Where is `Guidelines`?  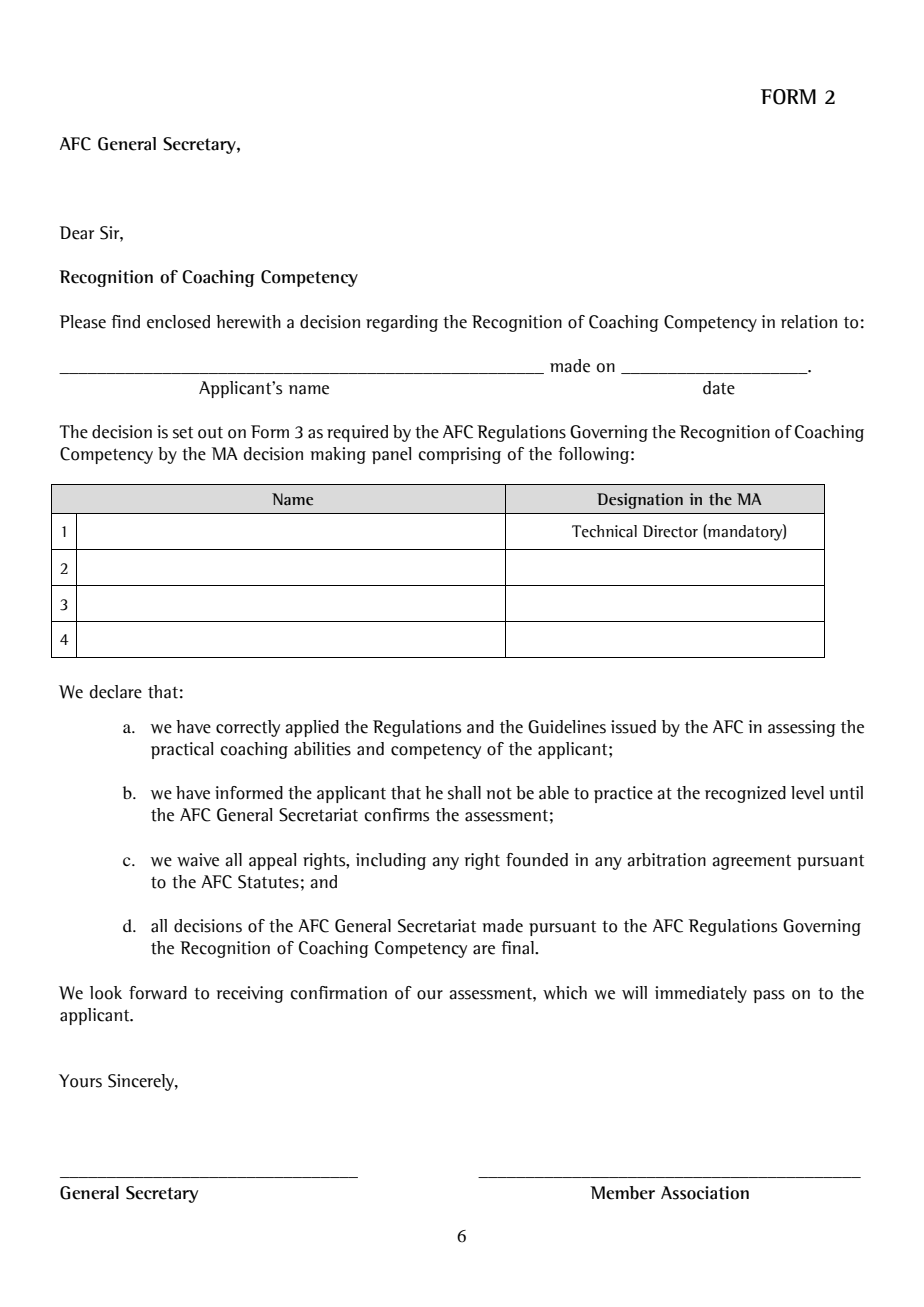 Guidelines is located at coordinates (567, 727).
